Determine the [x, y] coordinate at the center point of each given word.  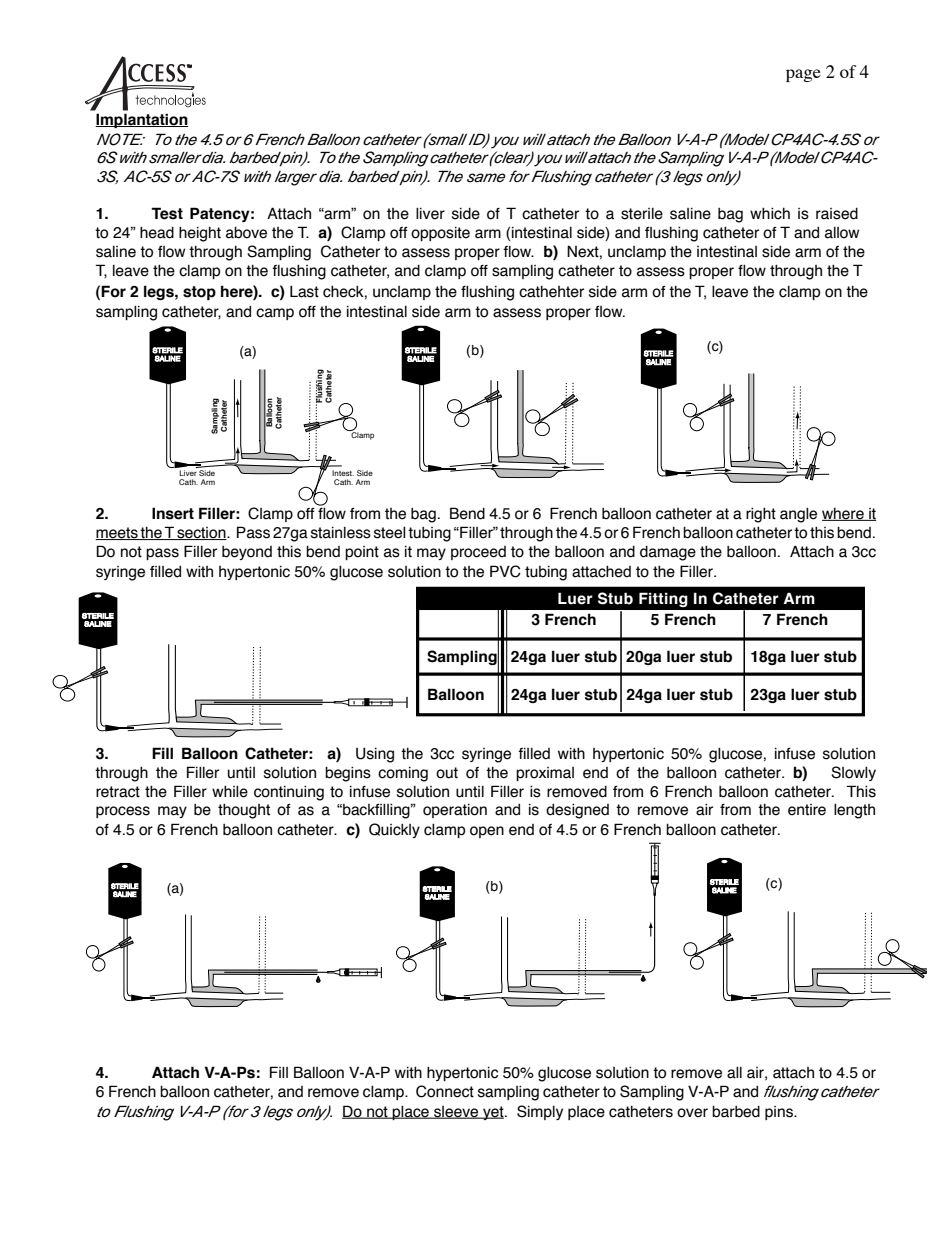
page [803, 75]
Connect [445, 1091]
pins [780, 1113]
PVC [505, 571]
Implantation [141, 120]
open [487, 832]
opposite [440, 234]
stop [199, 293]
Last [304, 291]
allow [842, 233]
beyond [247, 553]
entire [807, 810]
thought [244, 811]
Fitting [663, 599]
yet [493, 1113]
